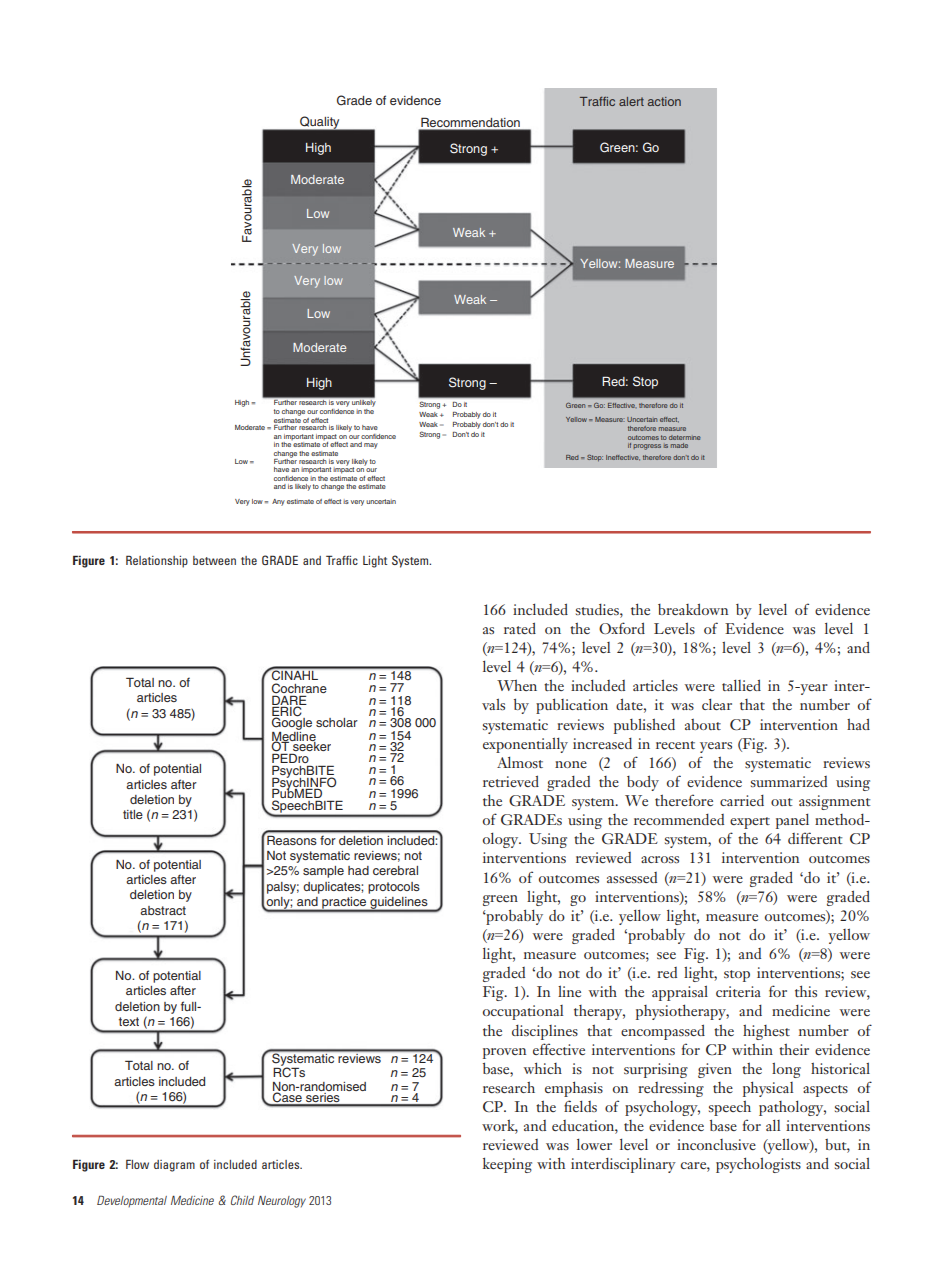 This screenshot has height=1265, width=952. What do you see at coordinates (174, 1166) in the screenshot?
I see `diagram` at bounding box center [174, 1166].
